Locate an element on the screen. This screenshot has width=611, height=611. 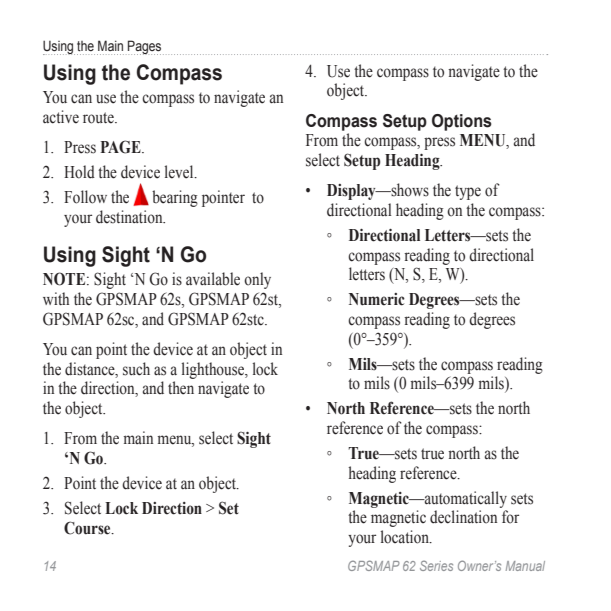
available is located at coordinates (213, 279).
